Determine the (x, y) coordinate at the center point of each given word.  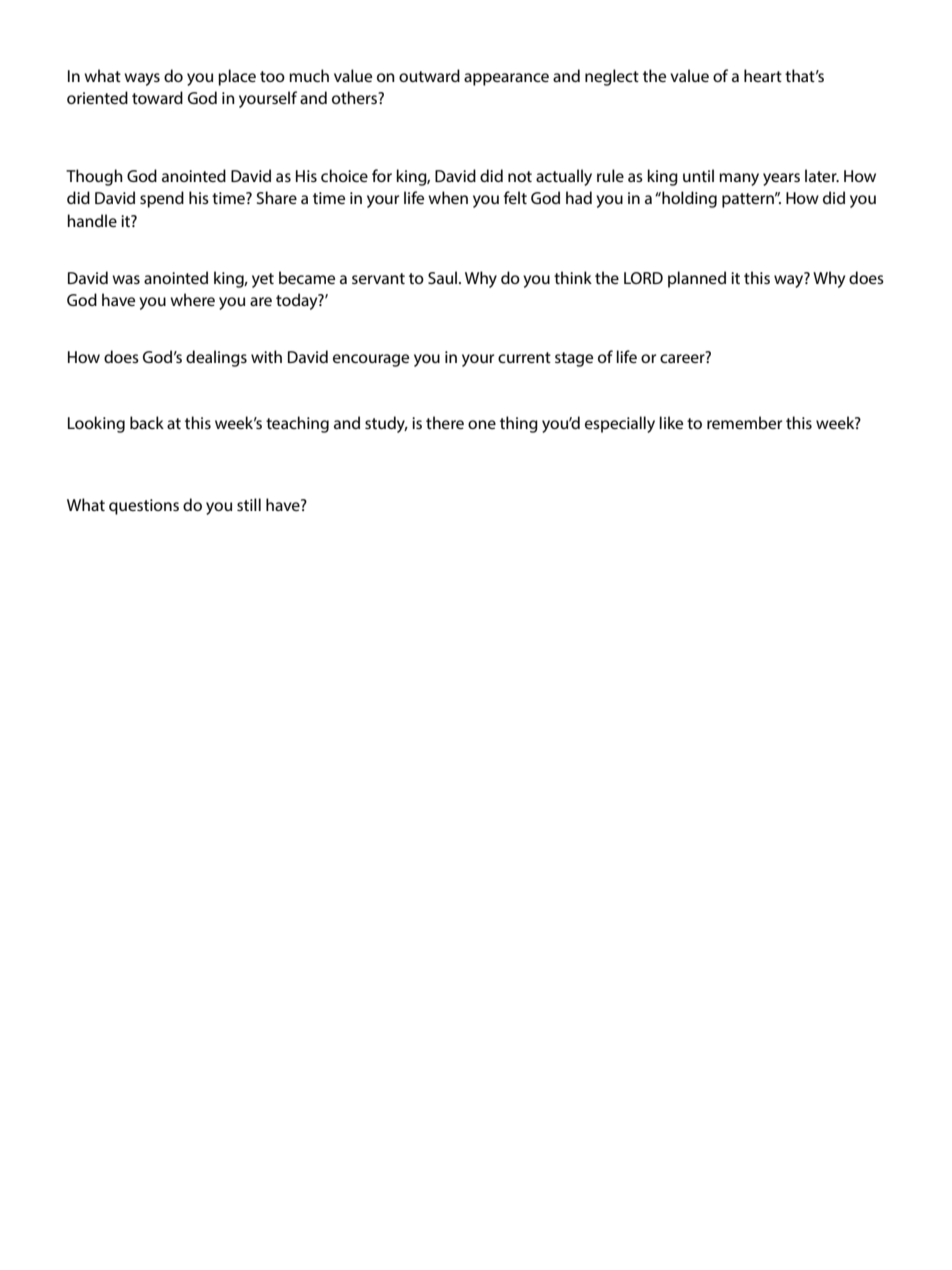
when (448, 197)
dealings (216, 358)
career (683, 357)
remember (744, 422)
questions (144, 507)
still (249, 504)
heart (763, 75)
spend (162, 199)
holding (688, 199)
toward (157, 97)
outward (429, 75)
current (524, 357)
